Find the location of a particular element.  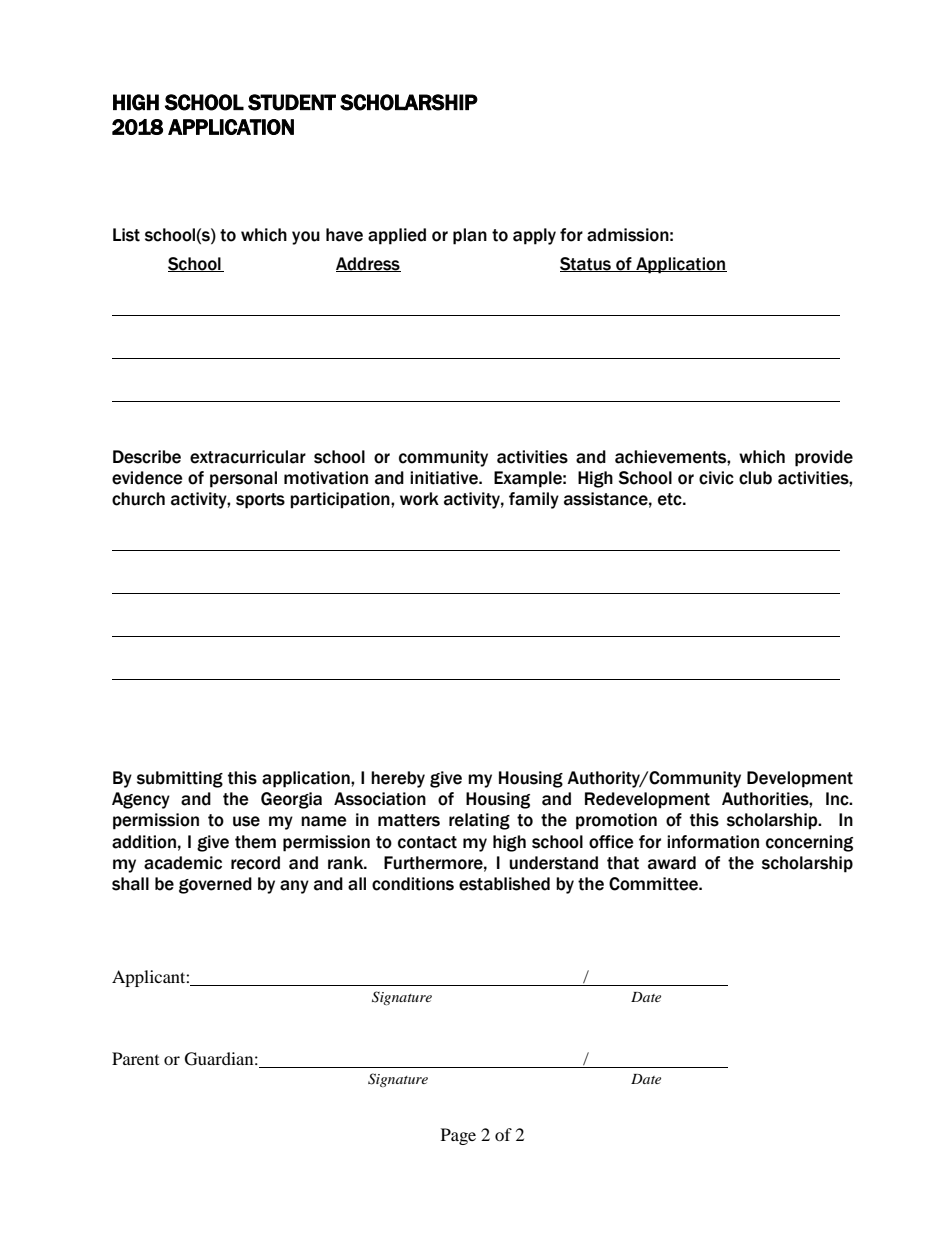

STUDENT is located at coordinates (292, 102).
